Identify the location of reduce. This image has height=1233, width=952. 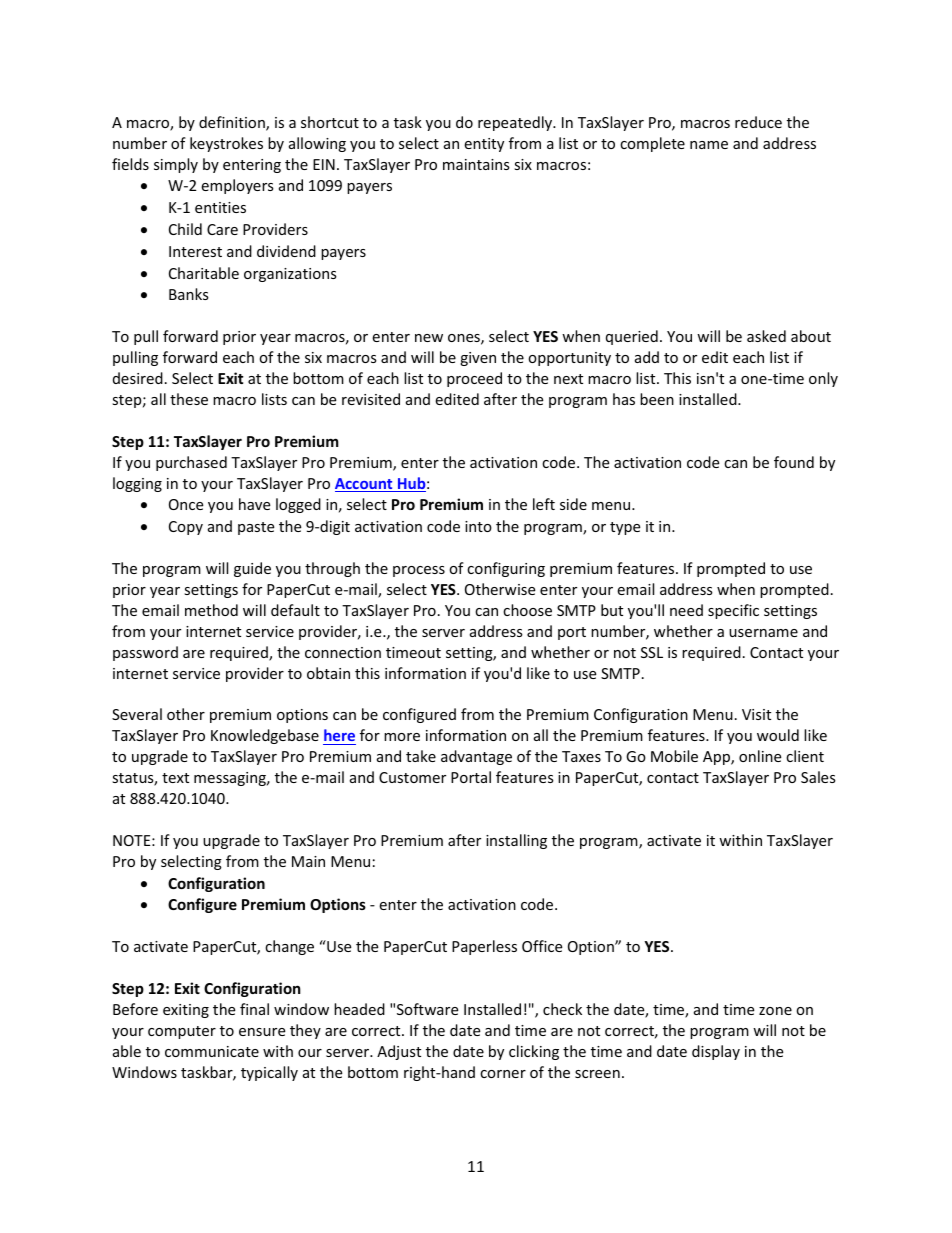
(758, 122).
